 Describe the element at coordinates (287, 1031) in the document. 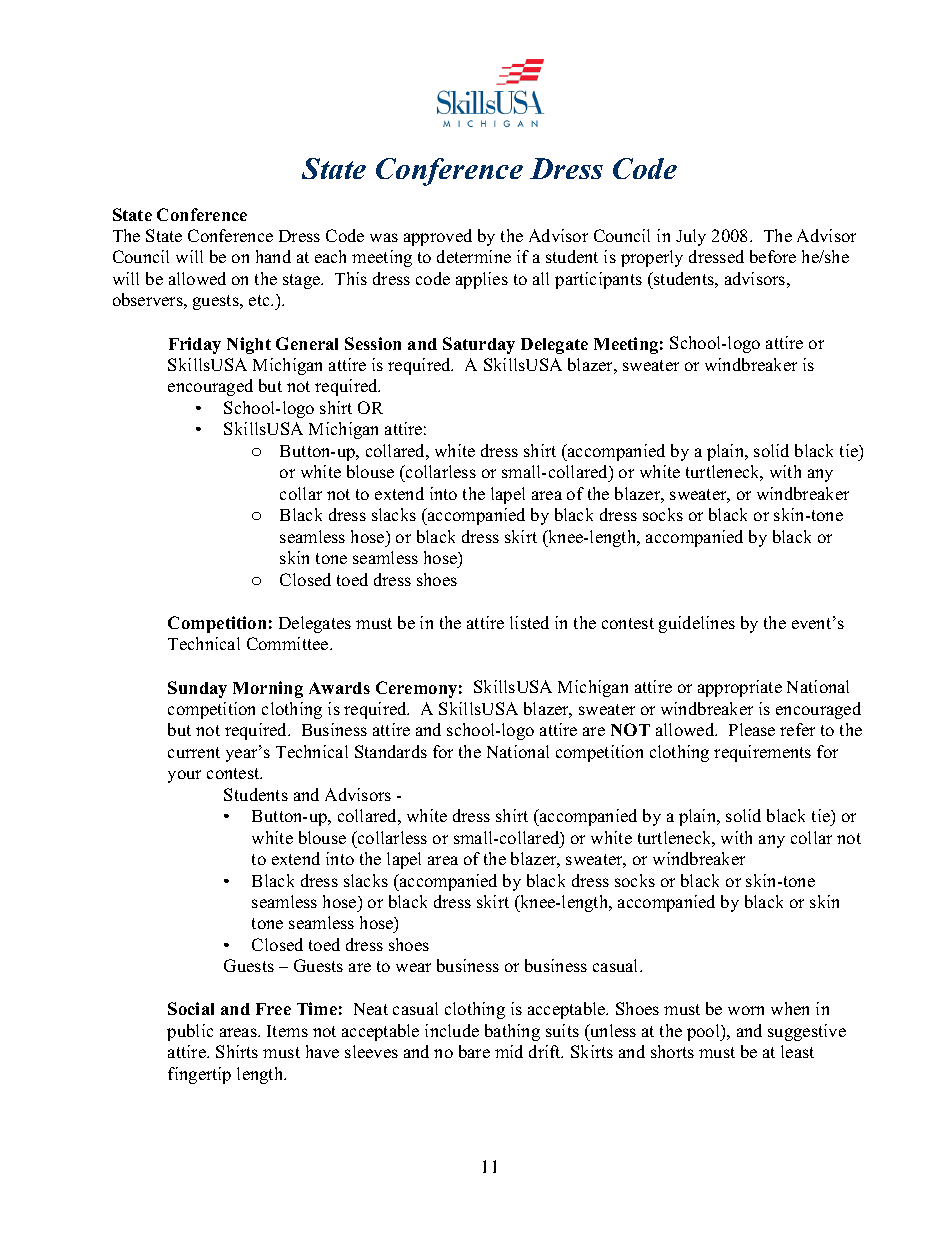

I see `Items` at that location.
